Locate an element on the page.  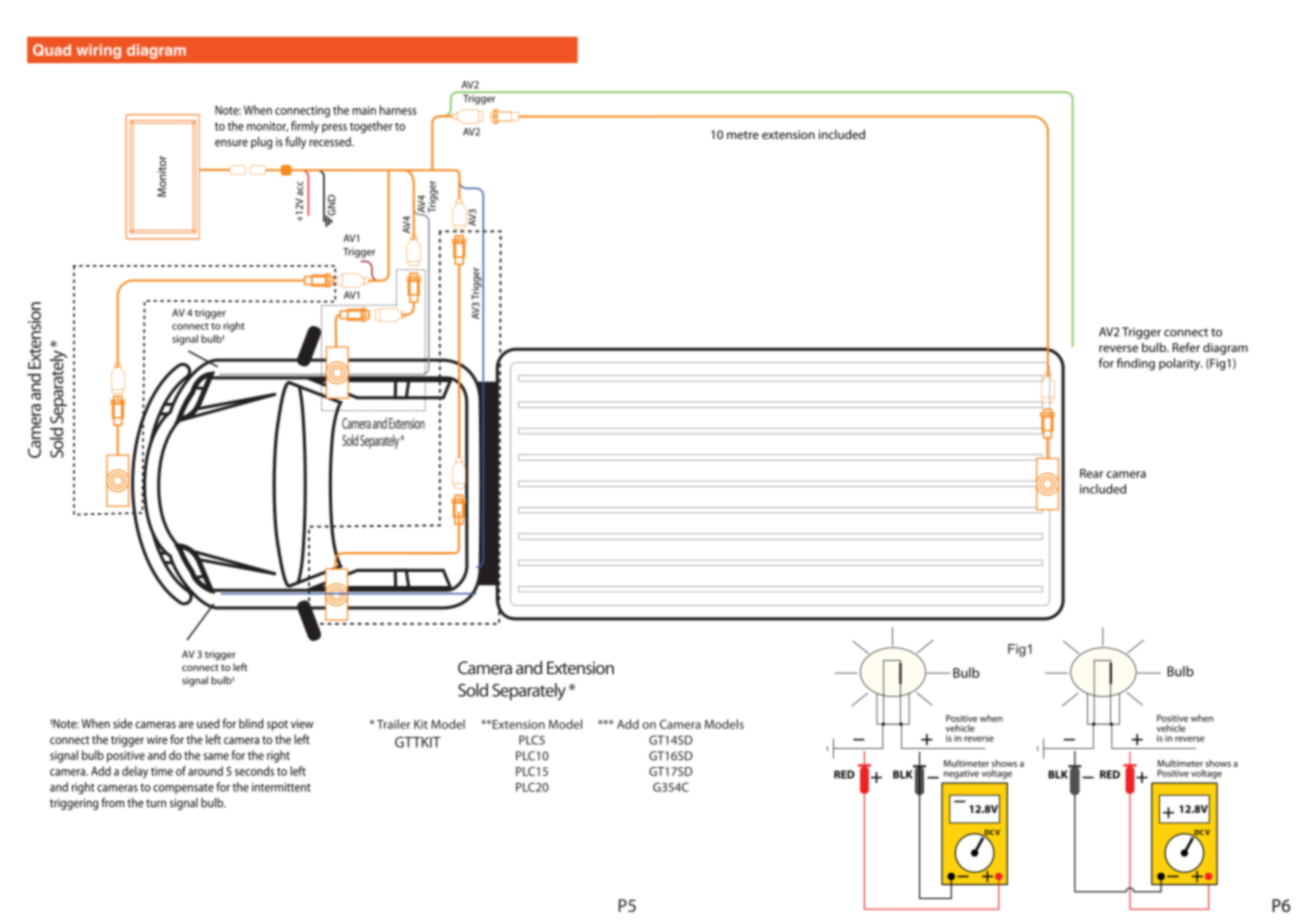
view is located at coordinates (302, 724).
